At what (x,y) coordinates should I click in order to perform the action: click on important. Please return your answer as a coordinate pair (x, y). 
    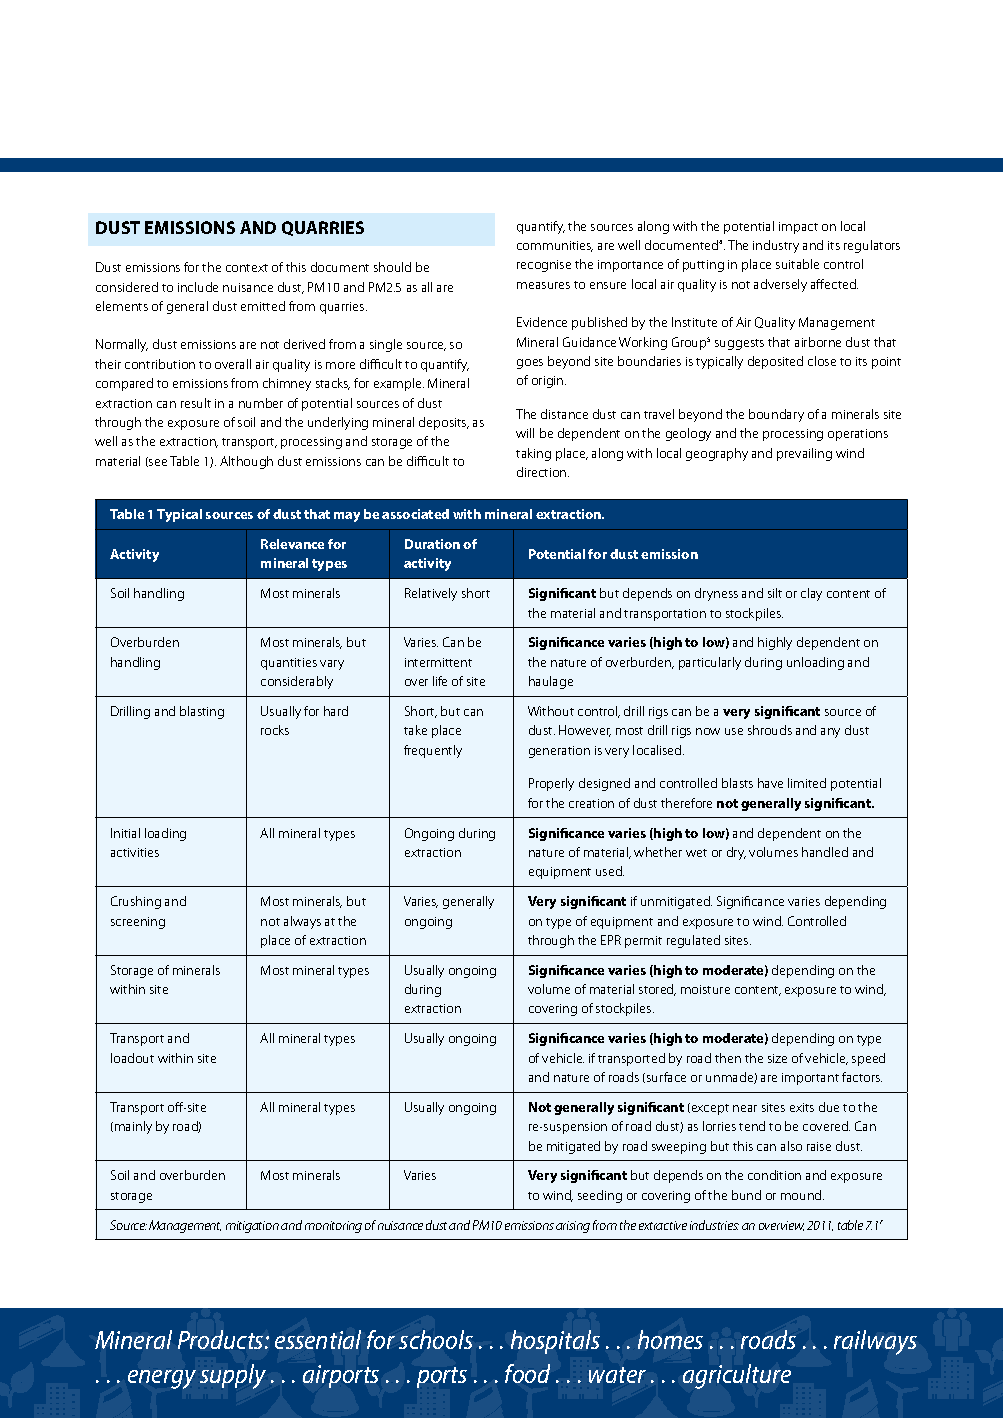
    Looking at the image, I should click on (810, 1079).
